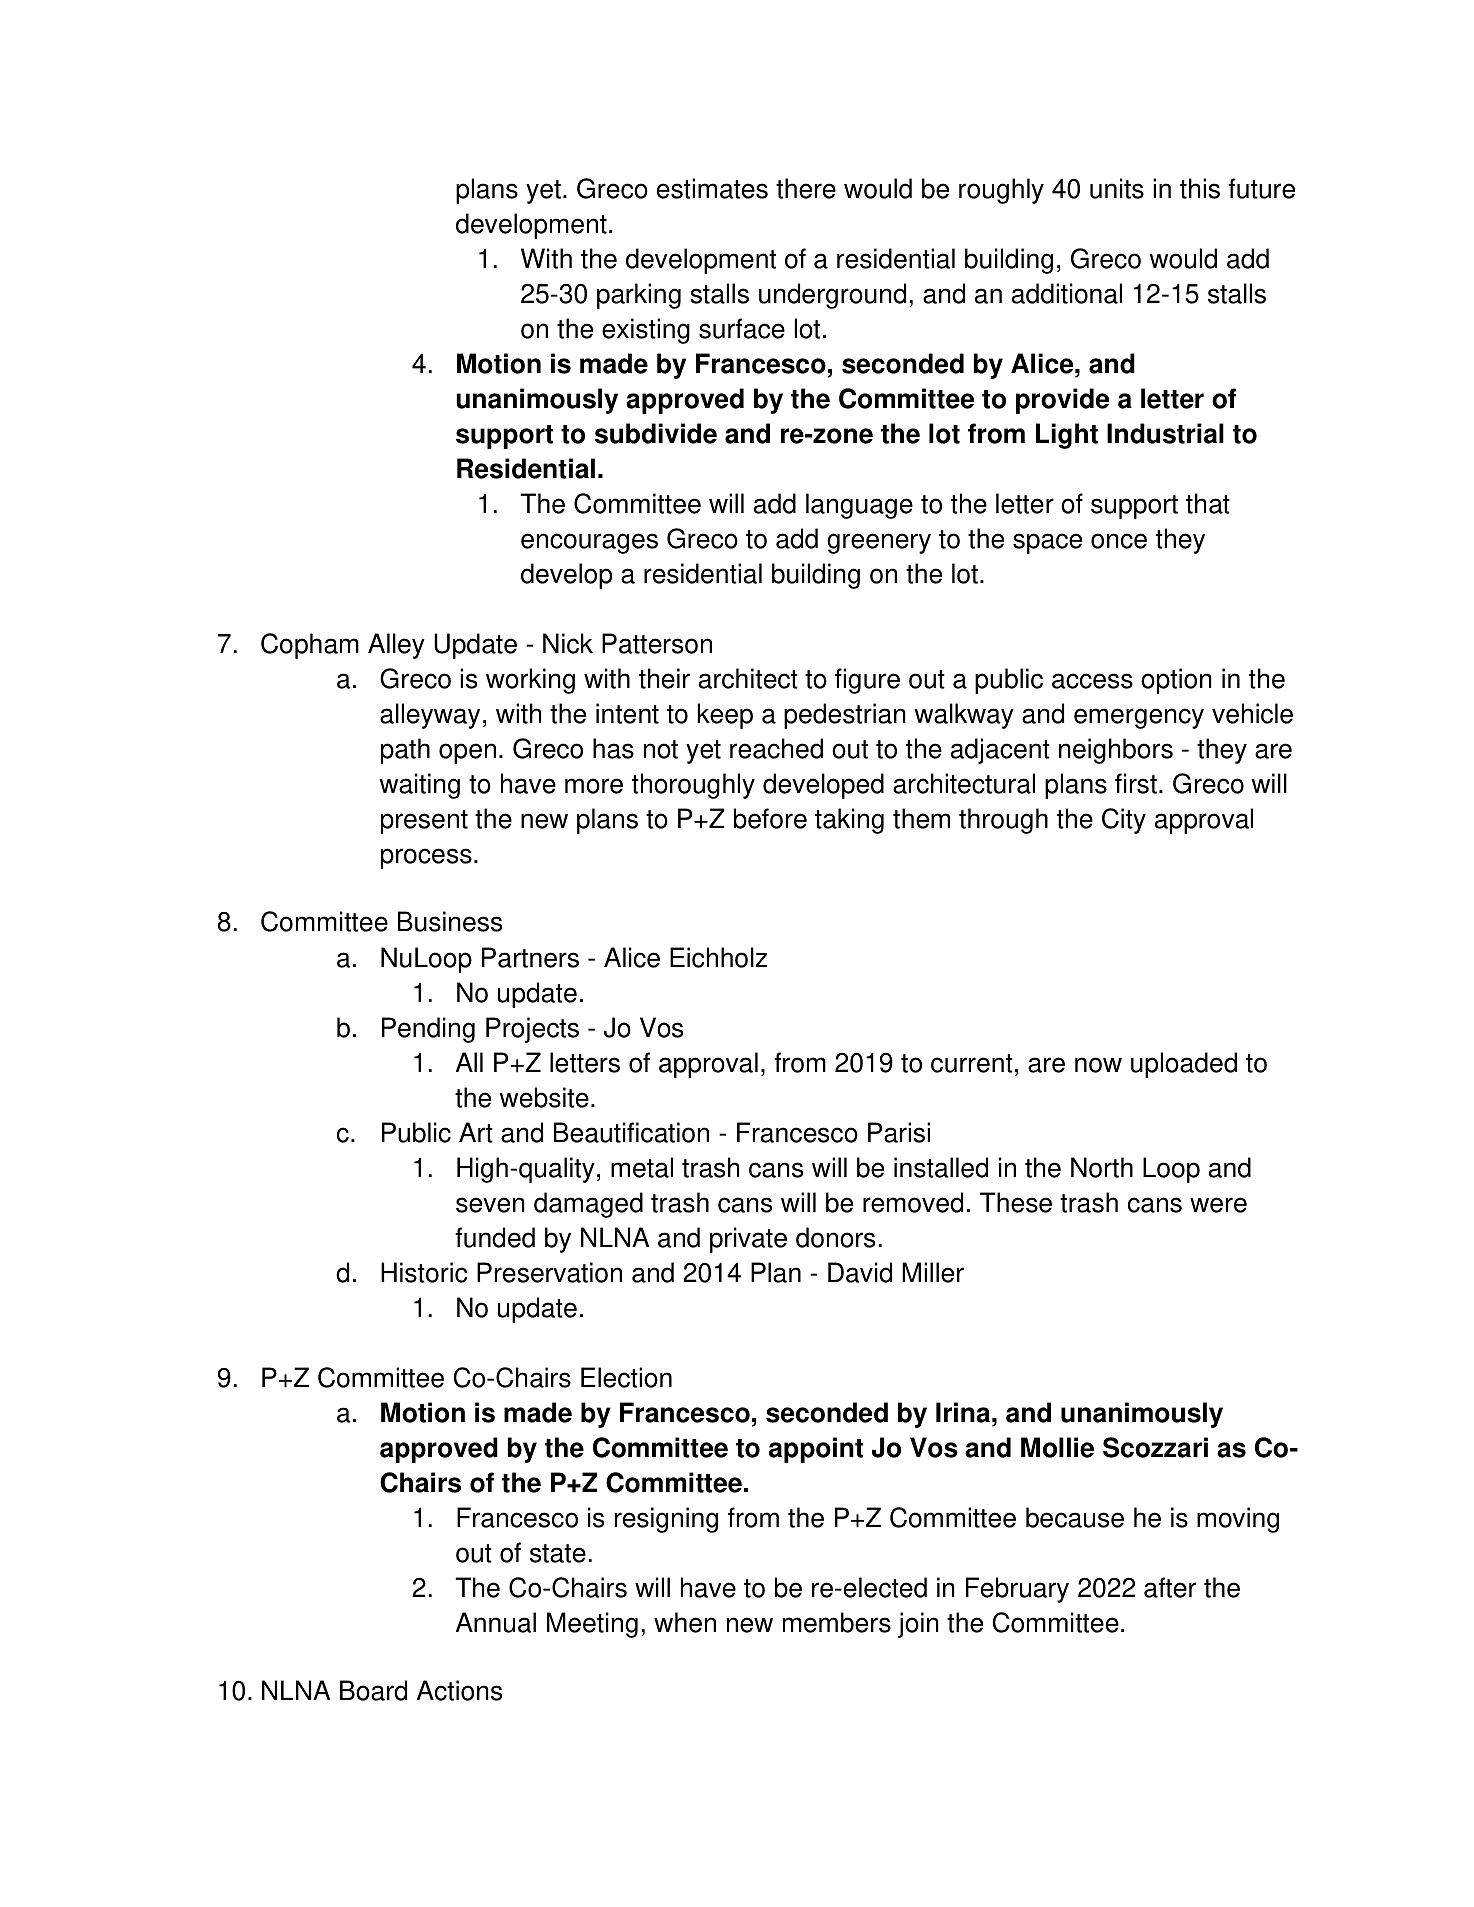  I want to click on parking, so click(639, 296).
